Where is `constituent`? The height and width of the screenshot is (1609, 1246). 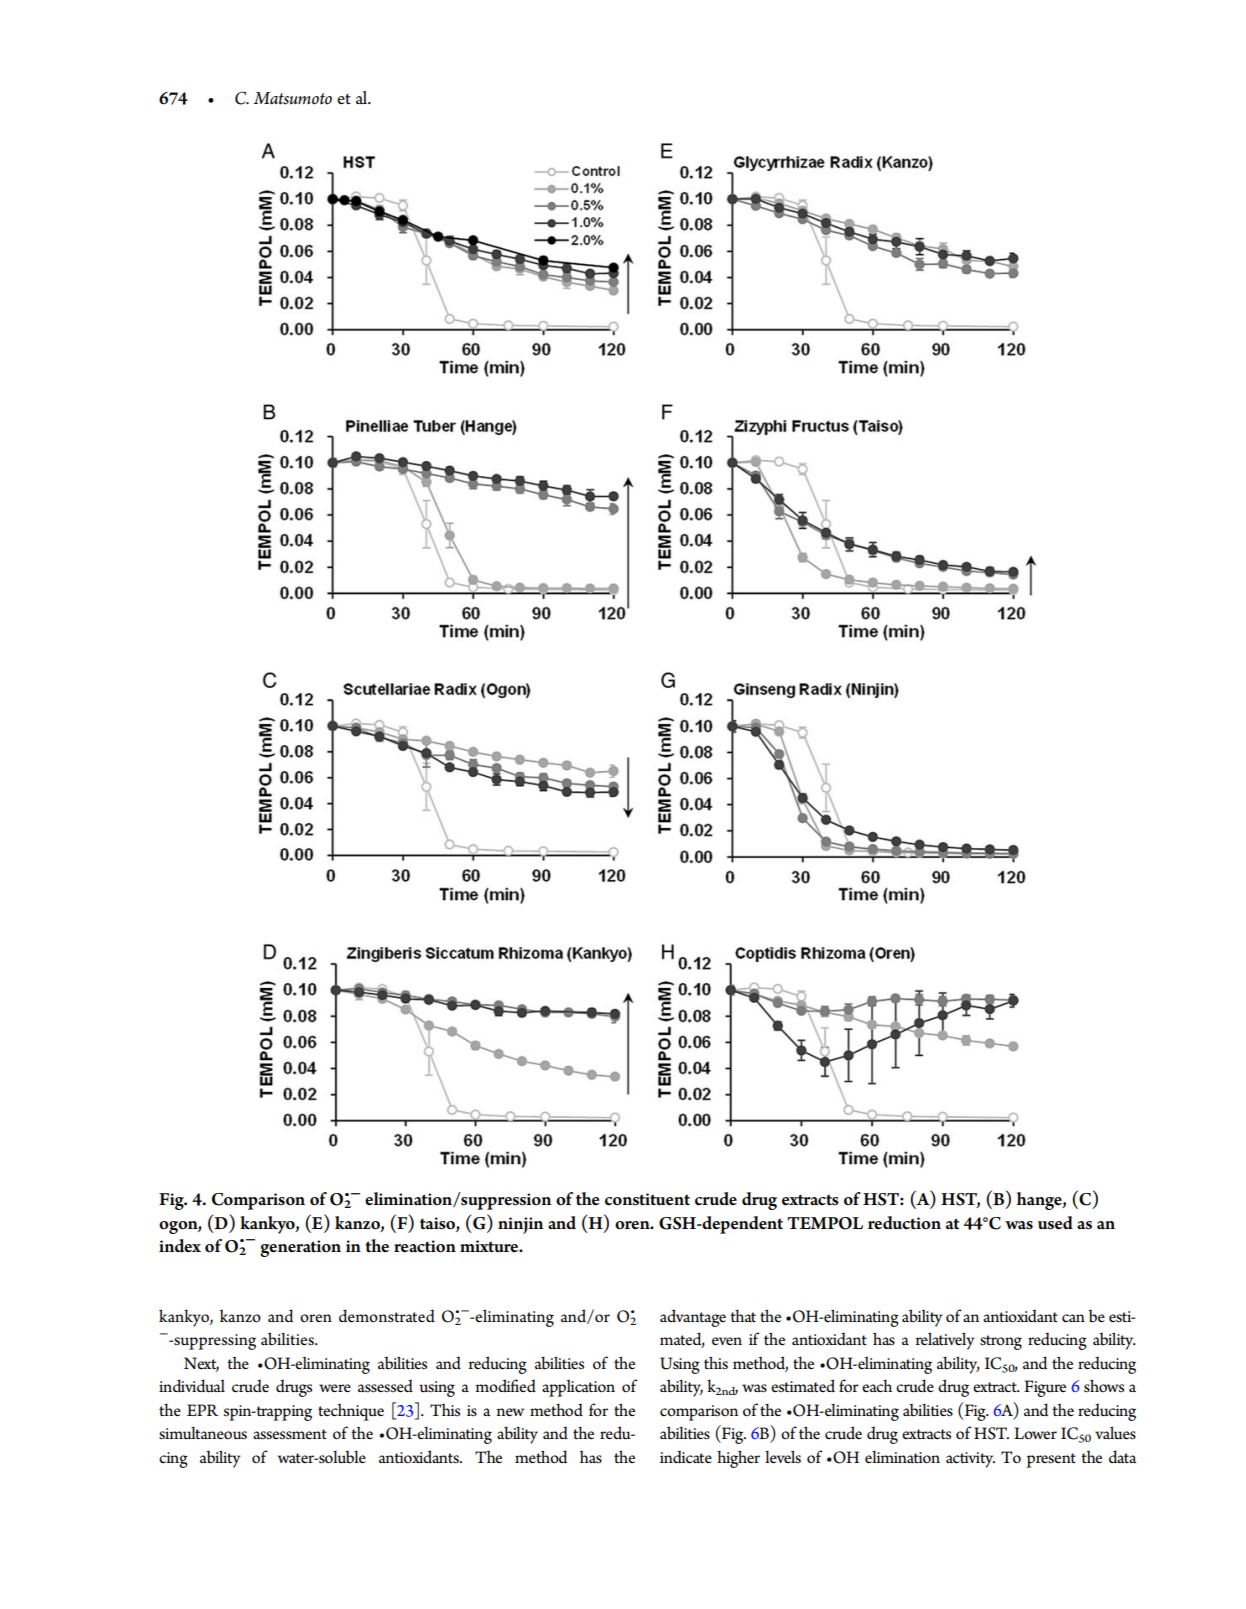
constituent is located at coordinates (647, 1199).
